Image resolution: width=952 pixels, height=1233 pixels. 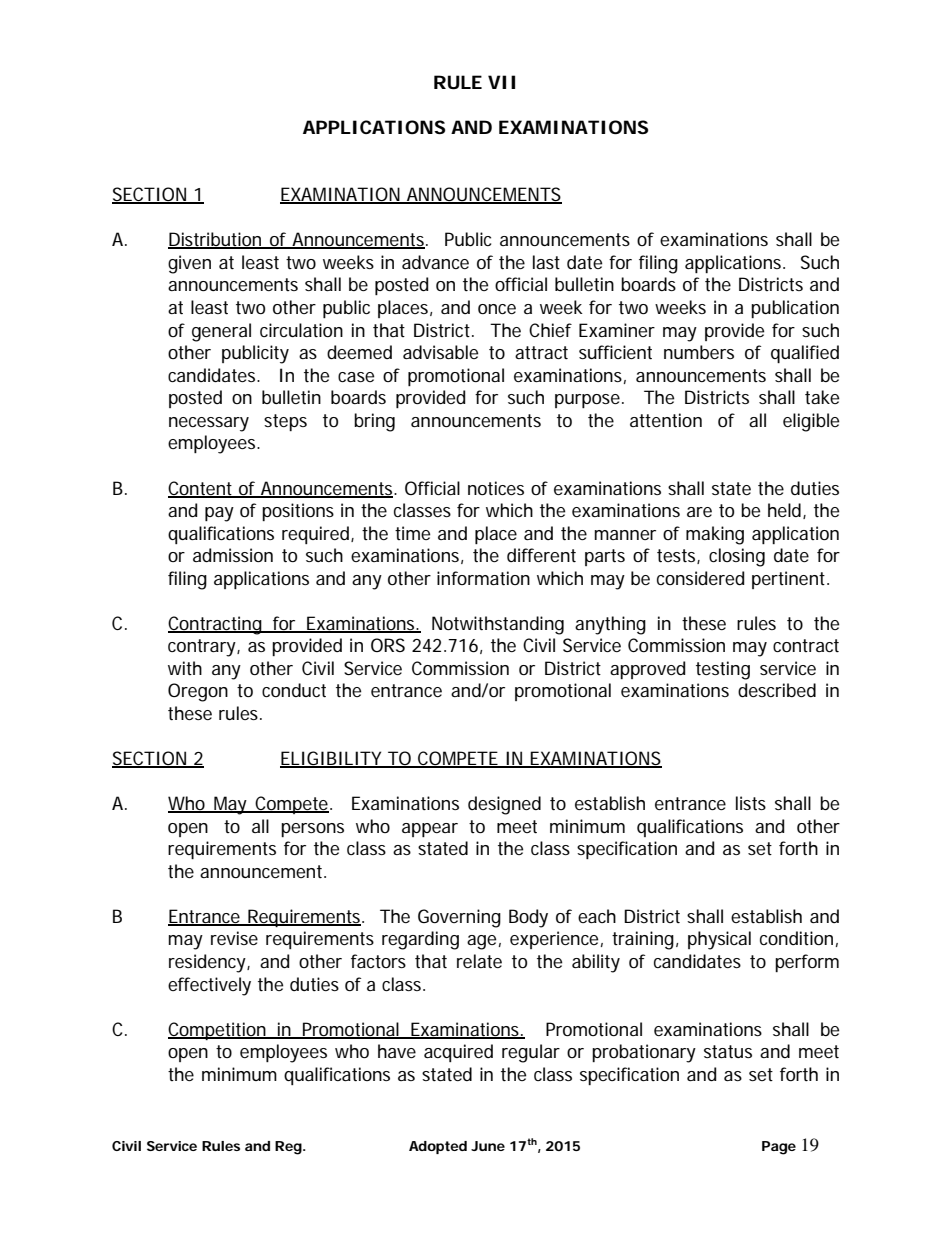 I want to click on information, so click(x=483, y=578).
